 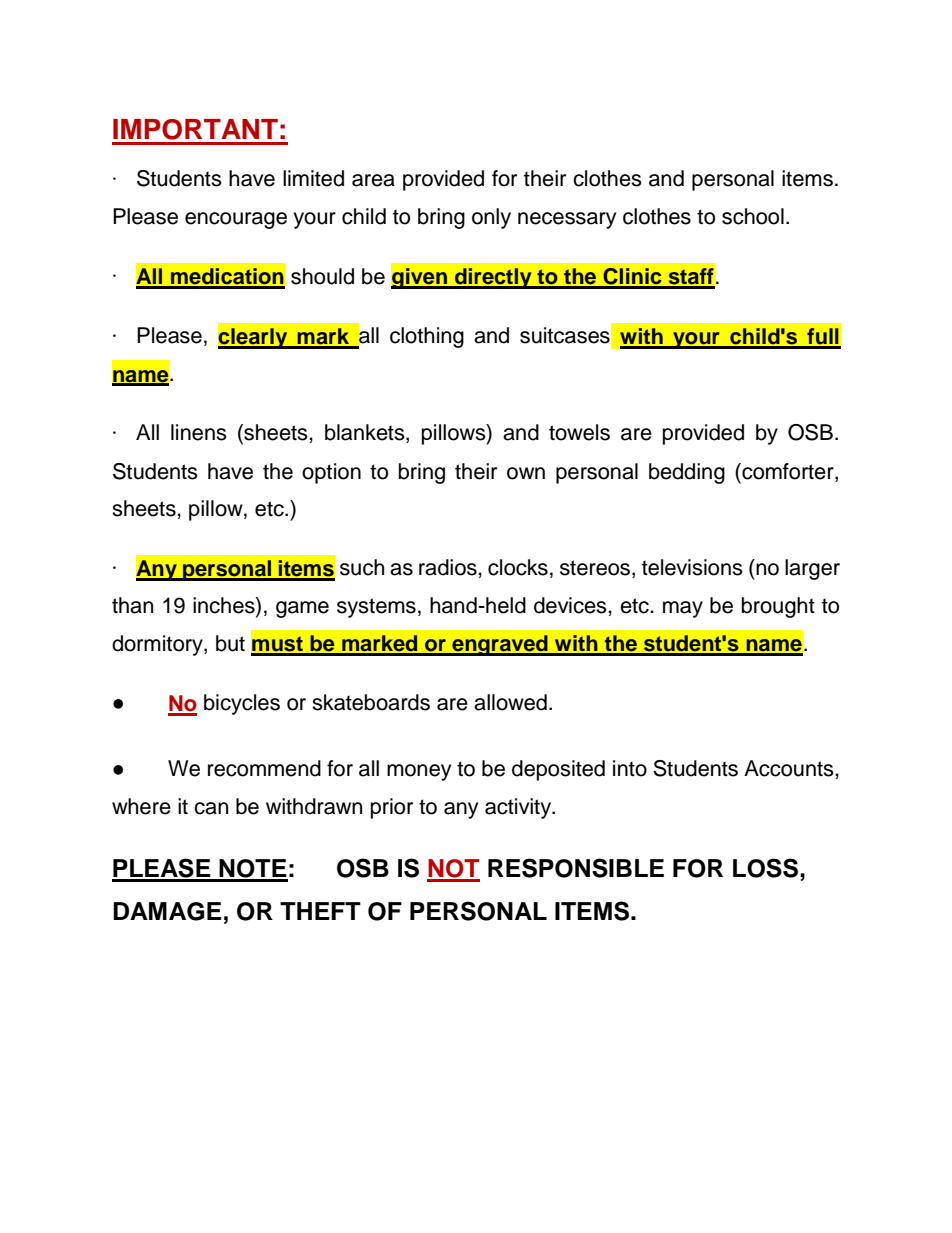 What do you see at coordinates (199, 432) in the screenshot?
I see `linens` at bounding box center [199, 432].
